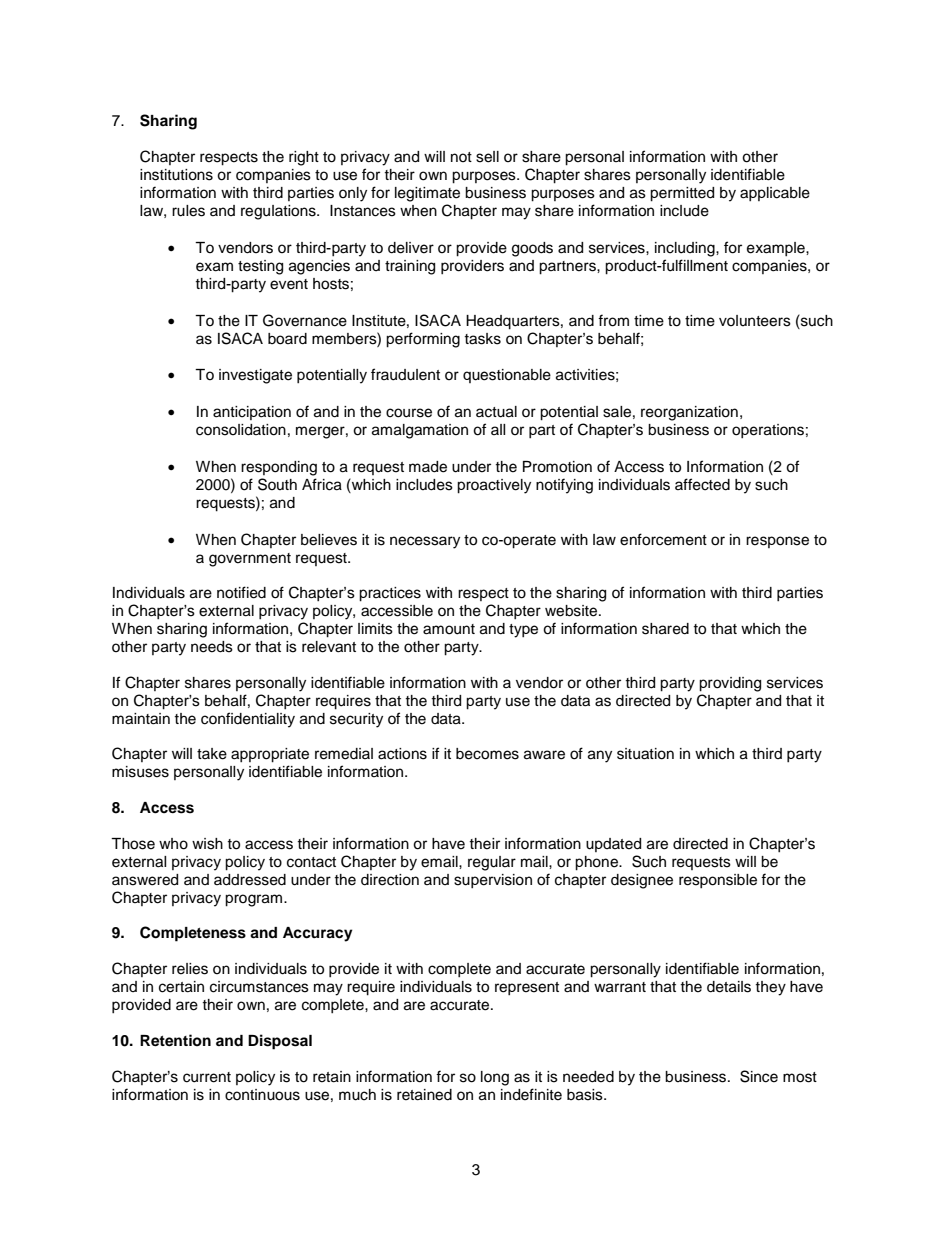  Describe the element at coordinates (487, 754) in the document. I see `becomes` at that location.
